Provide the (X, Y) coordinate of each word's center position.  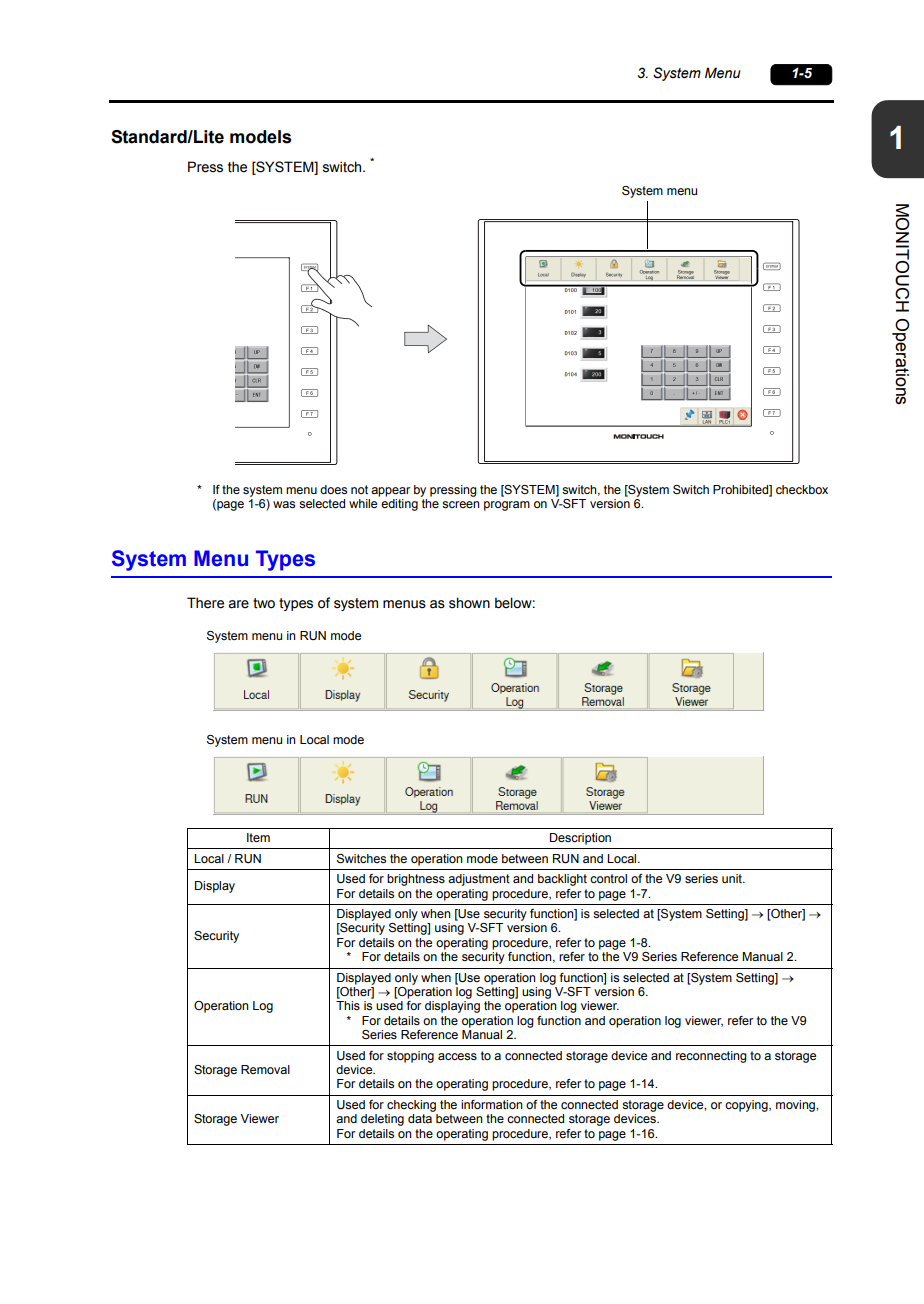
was (284, 504)
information (492, 1104)
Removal (265, 1069)
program (507, 506)
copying (747, 1106)
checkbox (802, 489)
